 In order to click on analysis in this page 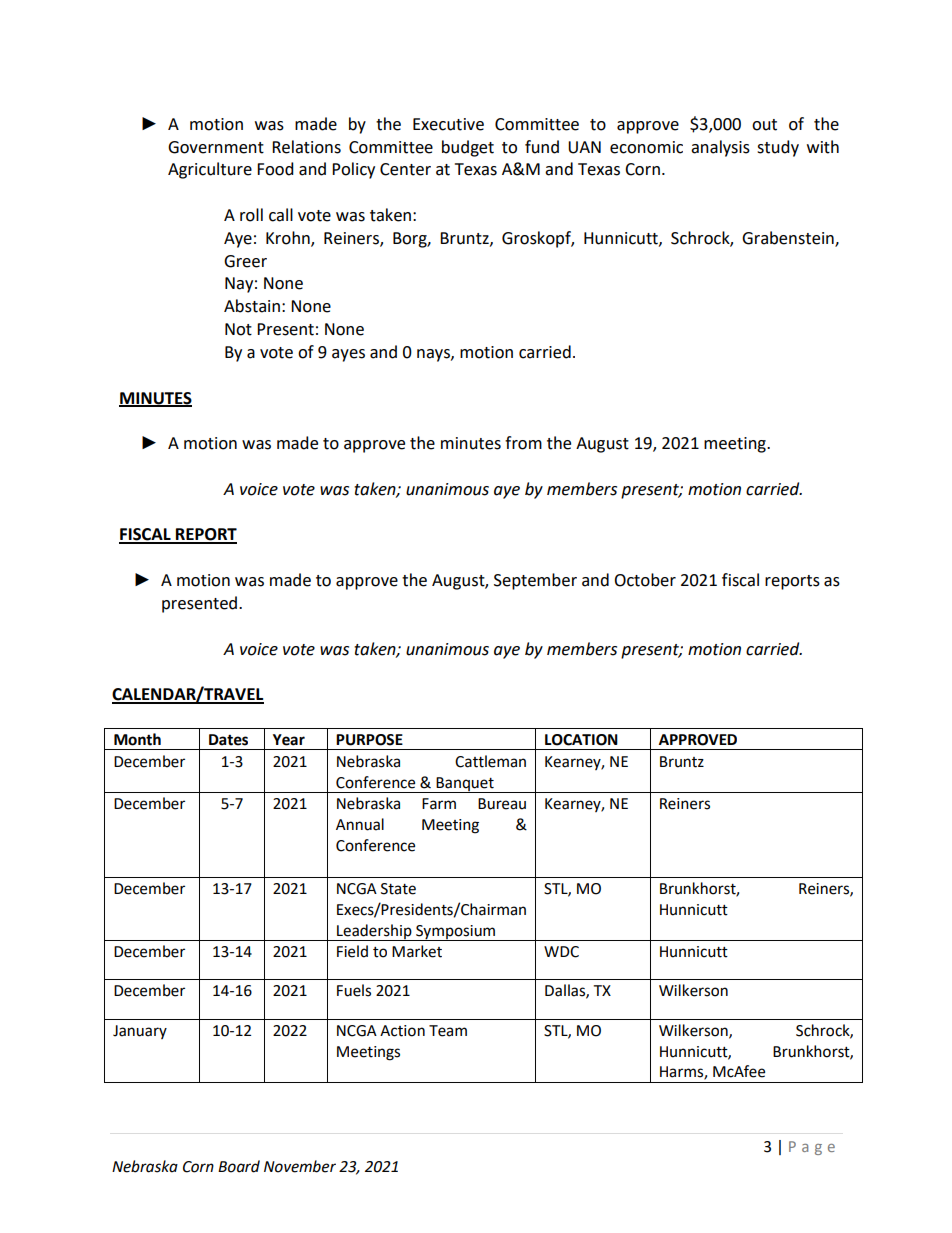, I will do `click(720, 148)`.
